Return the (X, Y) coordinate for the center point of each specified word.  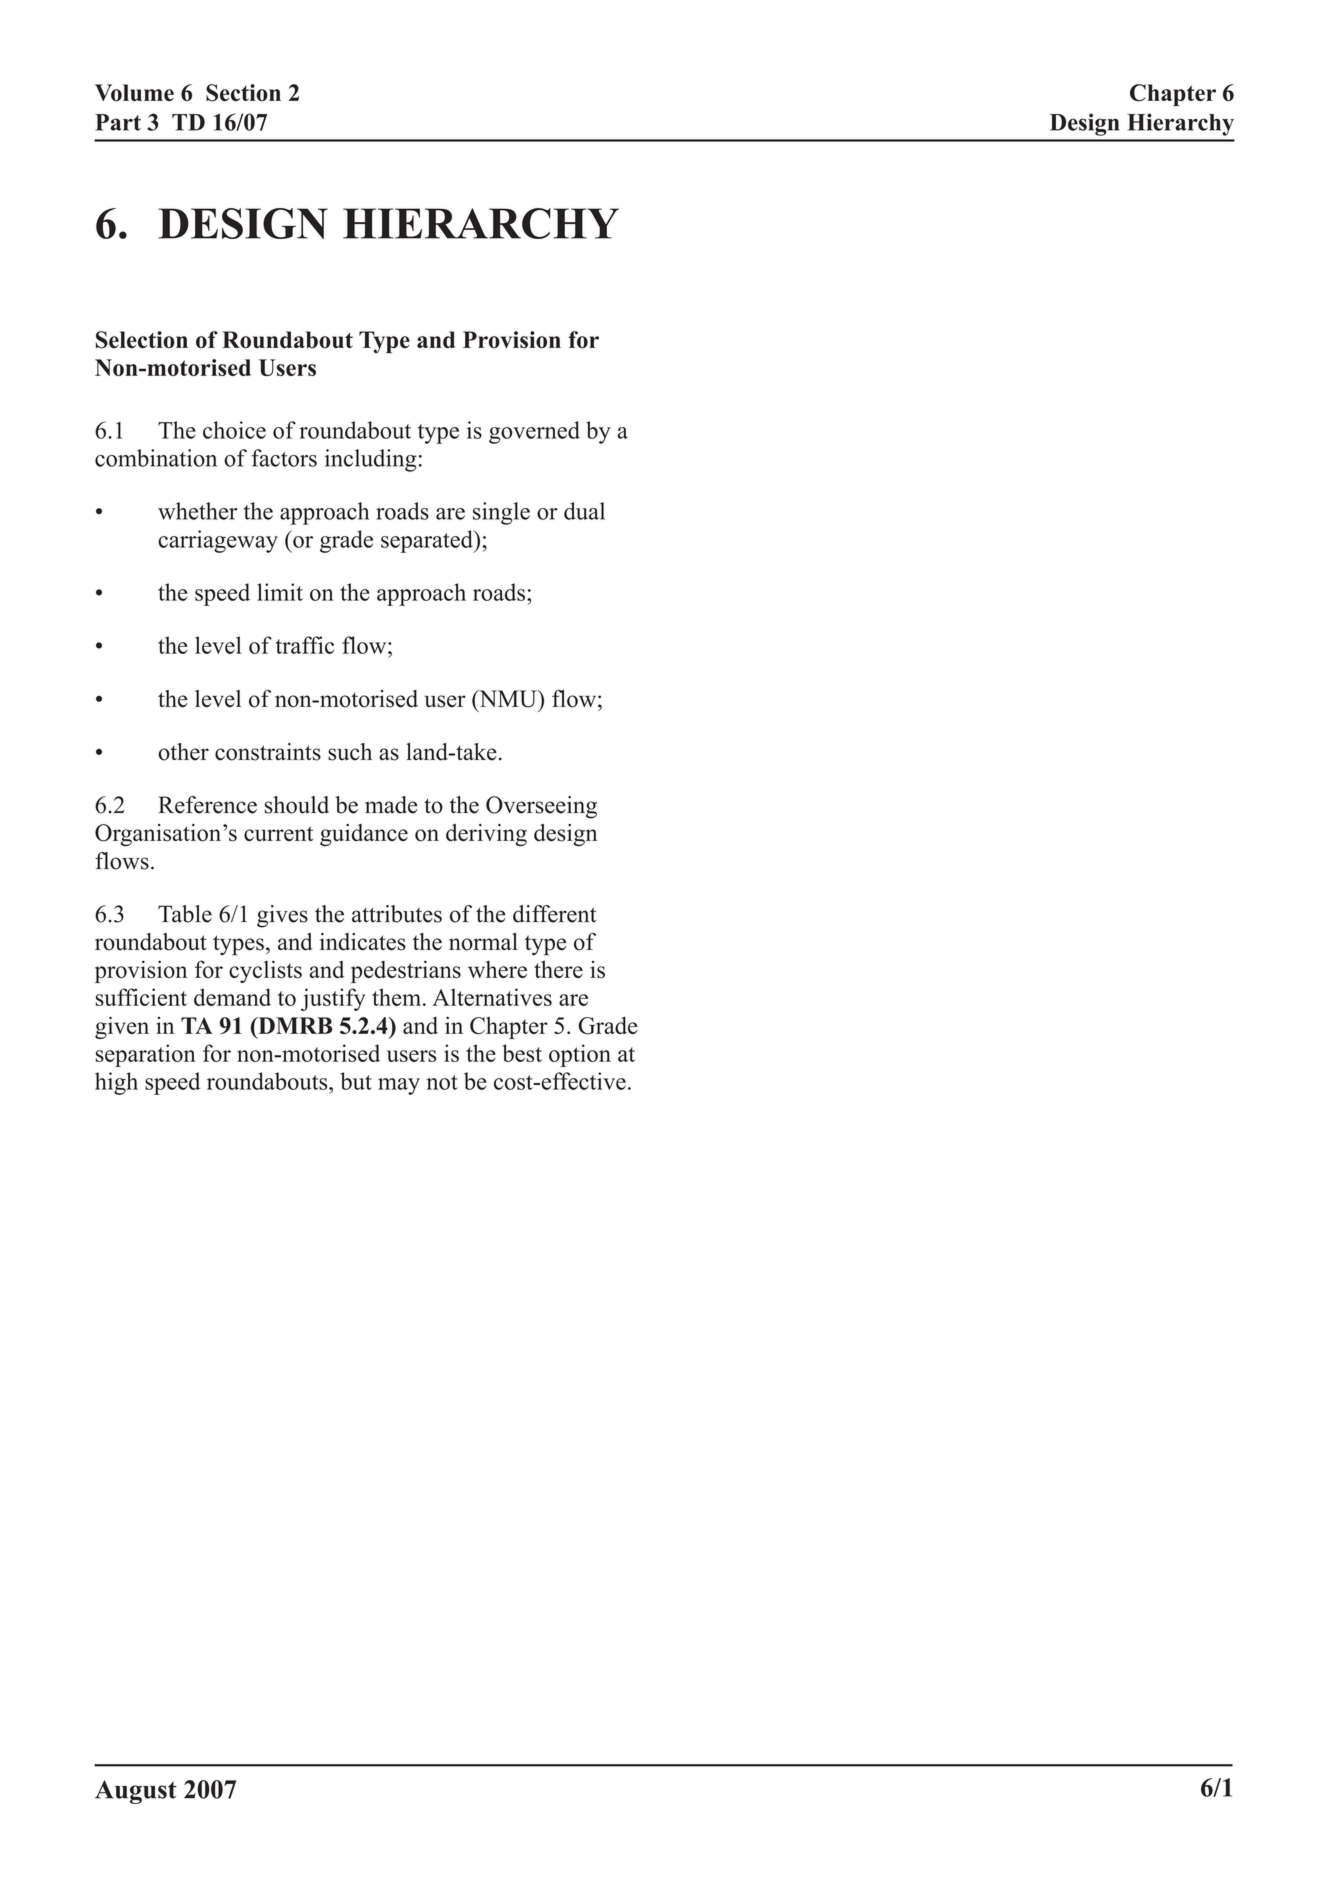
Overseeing (541, 807)
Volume (134, 93)
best (522, 1053)
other (183, 752)
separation (146, 1055)
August (136, 1792)
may (399, 1086)
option (580, 1055)
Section (243, 93)
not (442, 1082)
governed (534, 432)
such (350, 752)
